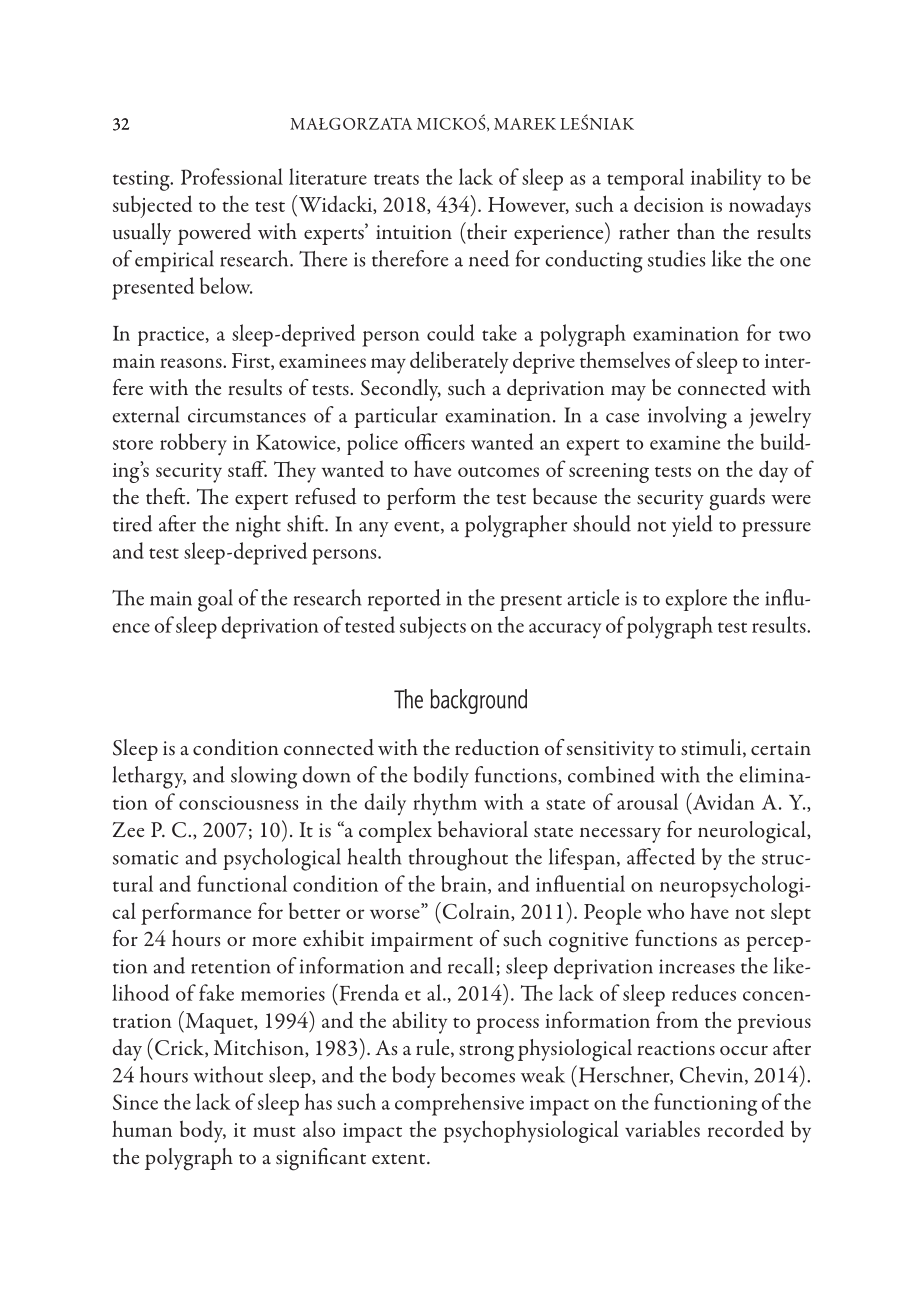 Image resolution: width=923 pixels, height=1316 pixels. What do you see at coordinates (696, 600) in the screenshot?
I see `explore` at bounding box center [696, 600].
